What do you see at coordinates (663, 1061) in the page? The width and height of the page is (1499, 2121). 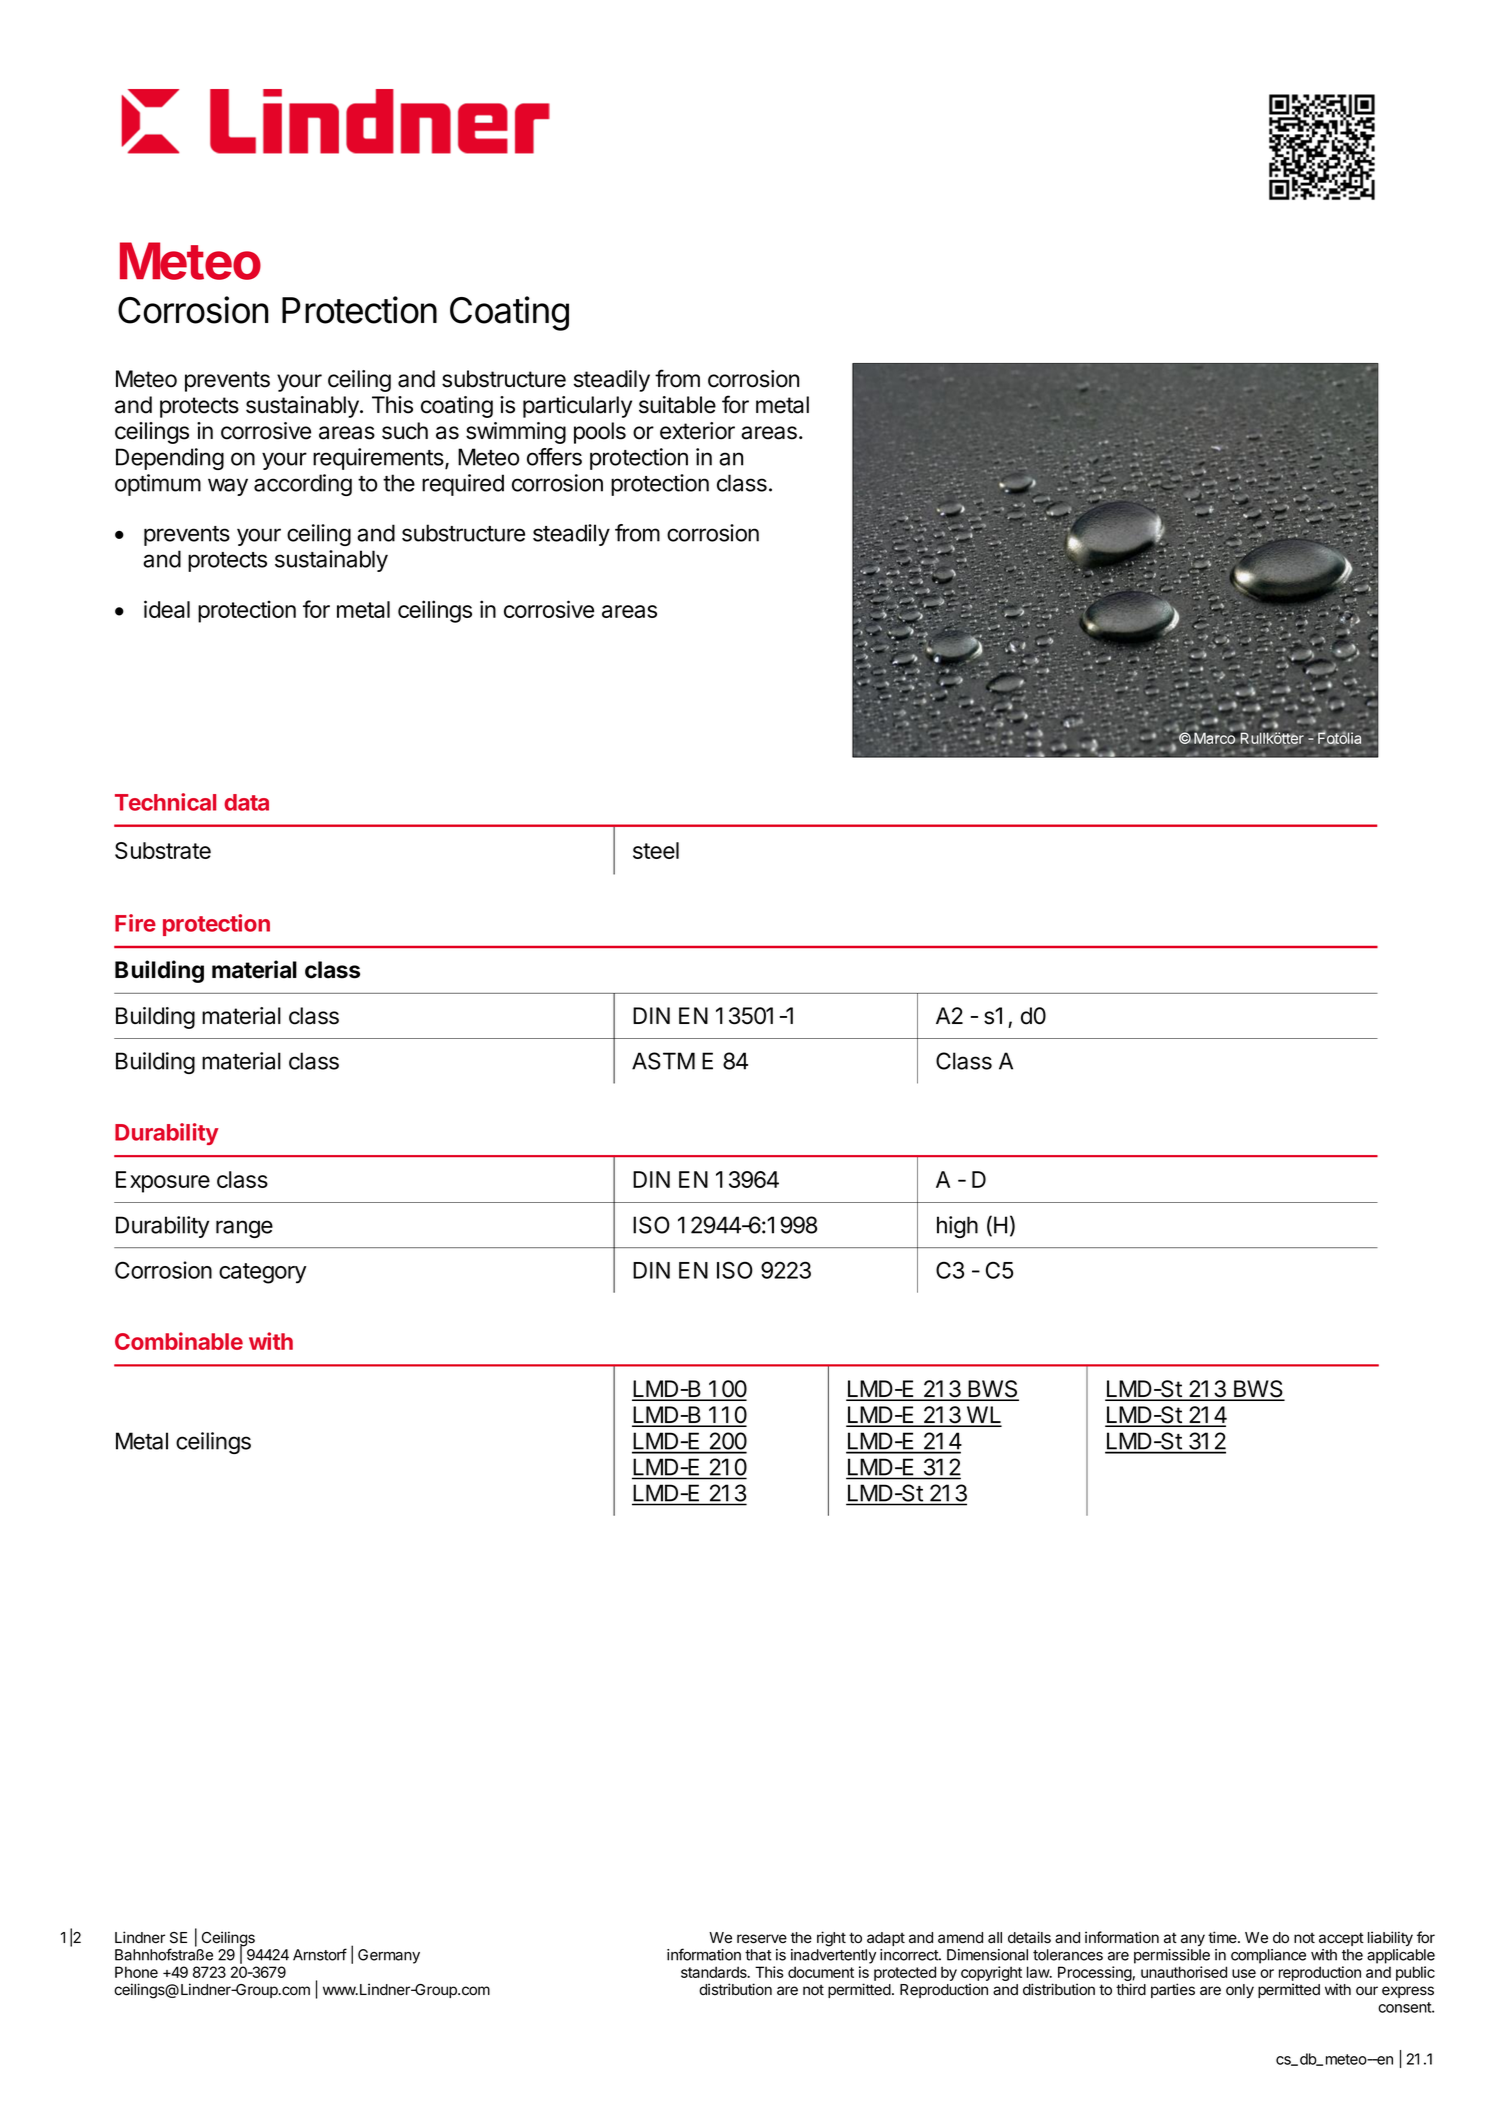 I see `ASTM` at bounding box center [663, 1061].
